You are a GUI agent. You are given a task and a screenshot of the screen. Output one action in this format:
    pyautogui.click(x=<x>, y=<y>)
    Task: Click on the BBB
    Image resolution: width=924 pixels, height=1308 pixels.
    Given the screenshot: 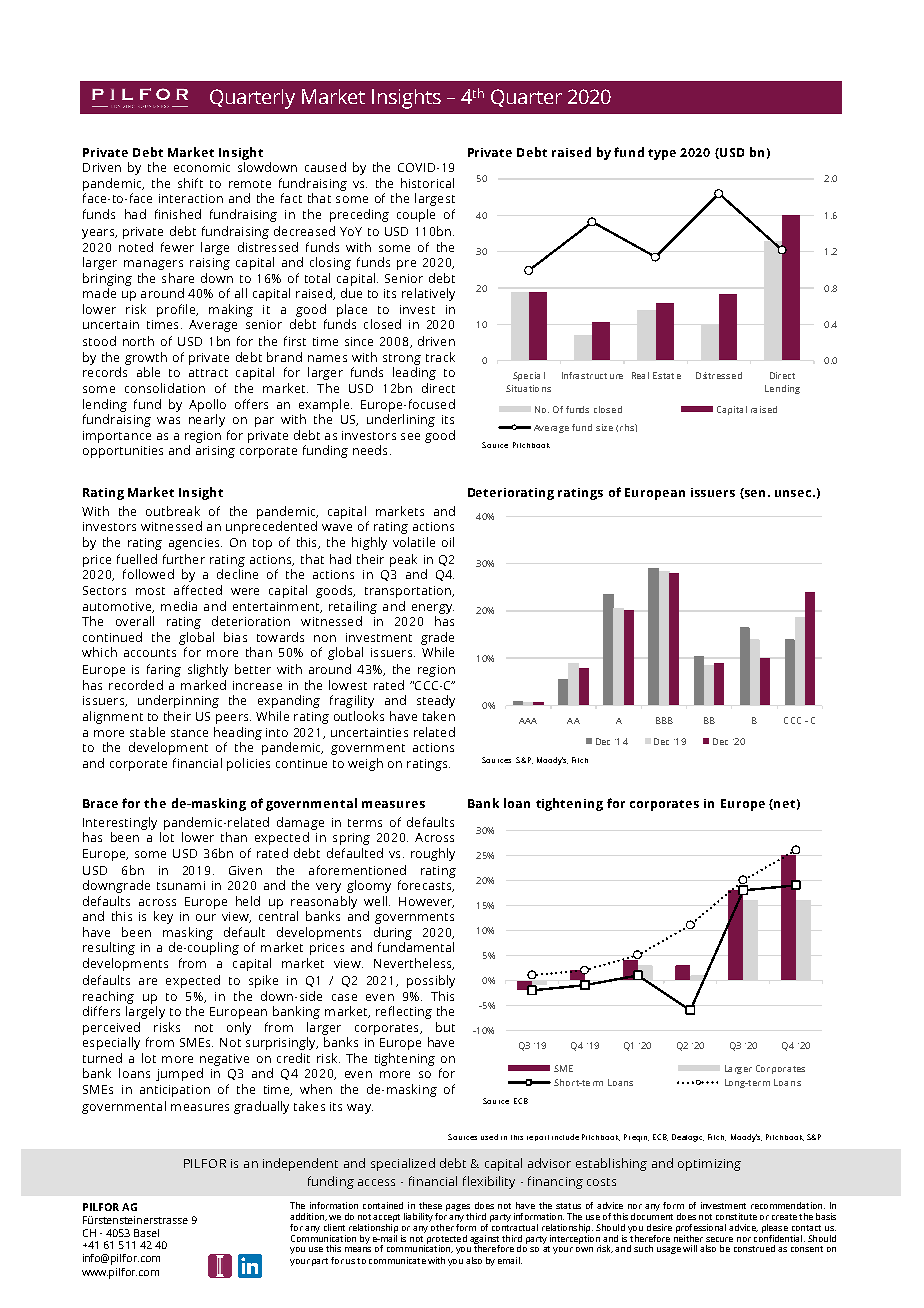 What is the action you would take?
    pyautogui.click(x=664, y=720)
